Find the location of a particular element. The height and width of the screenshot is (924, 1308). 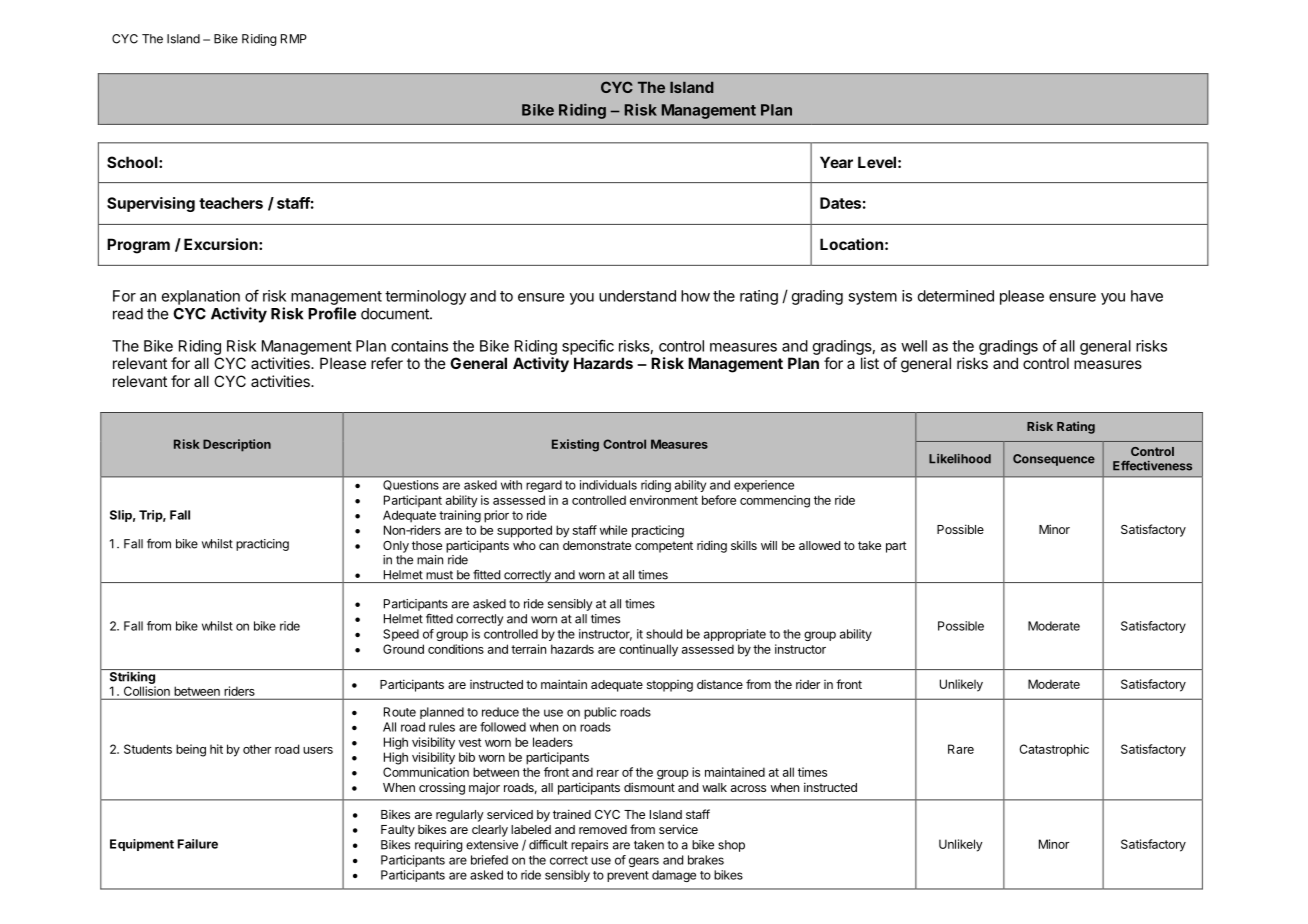

Catastrophic is located at coordinates (1054, 750).
